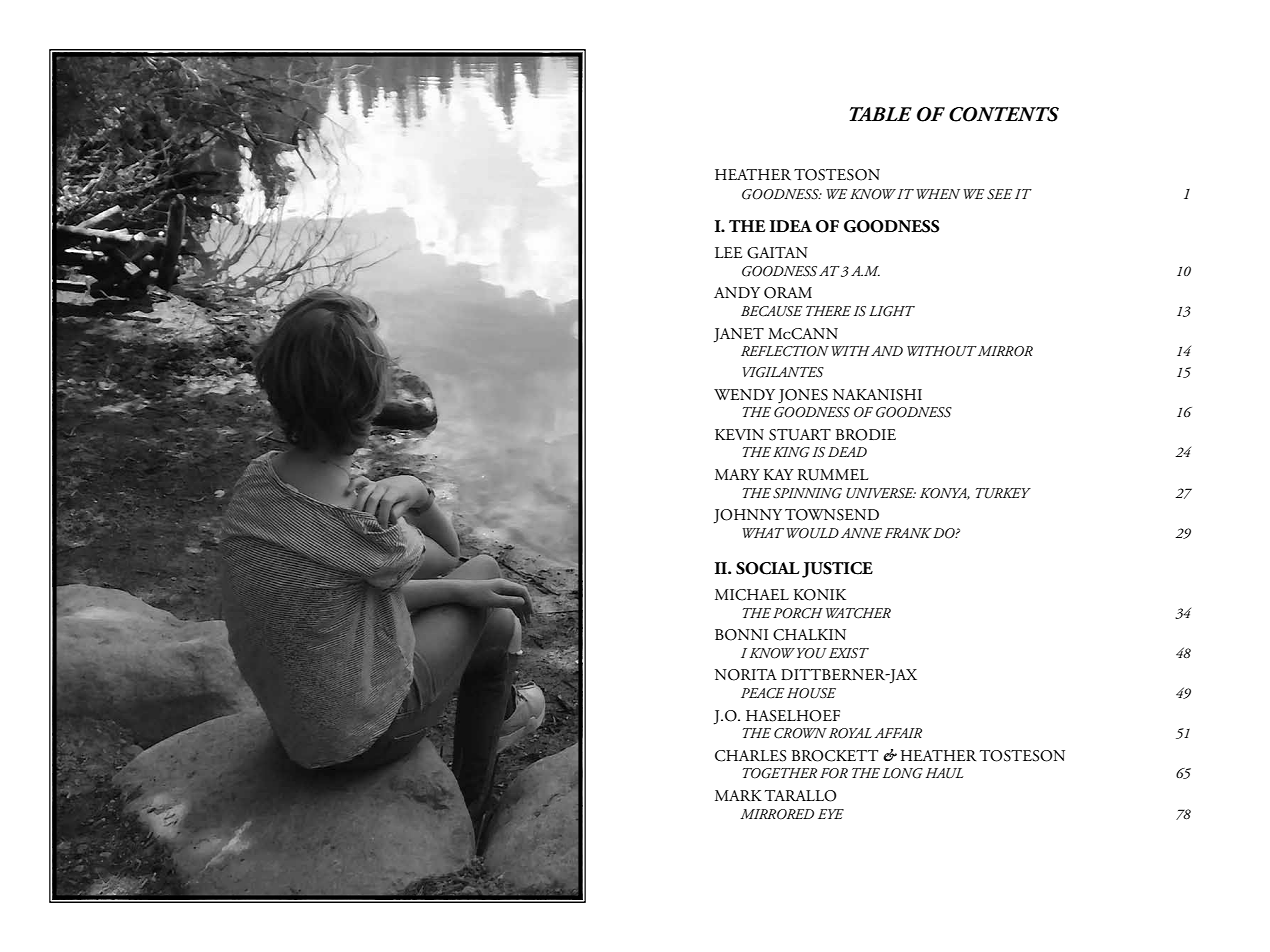 This screenshot has width=1270, height=952. Describe the element at coordinates (892, 311) in the screenshot. I see `LIGHT` at that location.
